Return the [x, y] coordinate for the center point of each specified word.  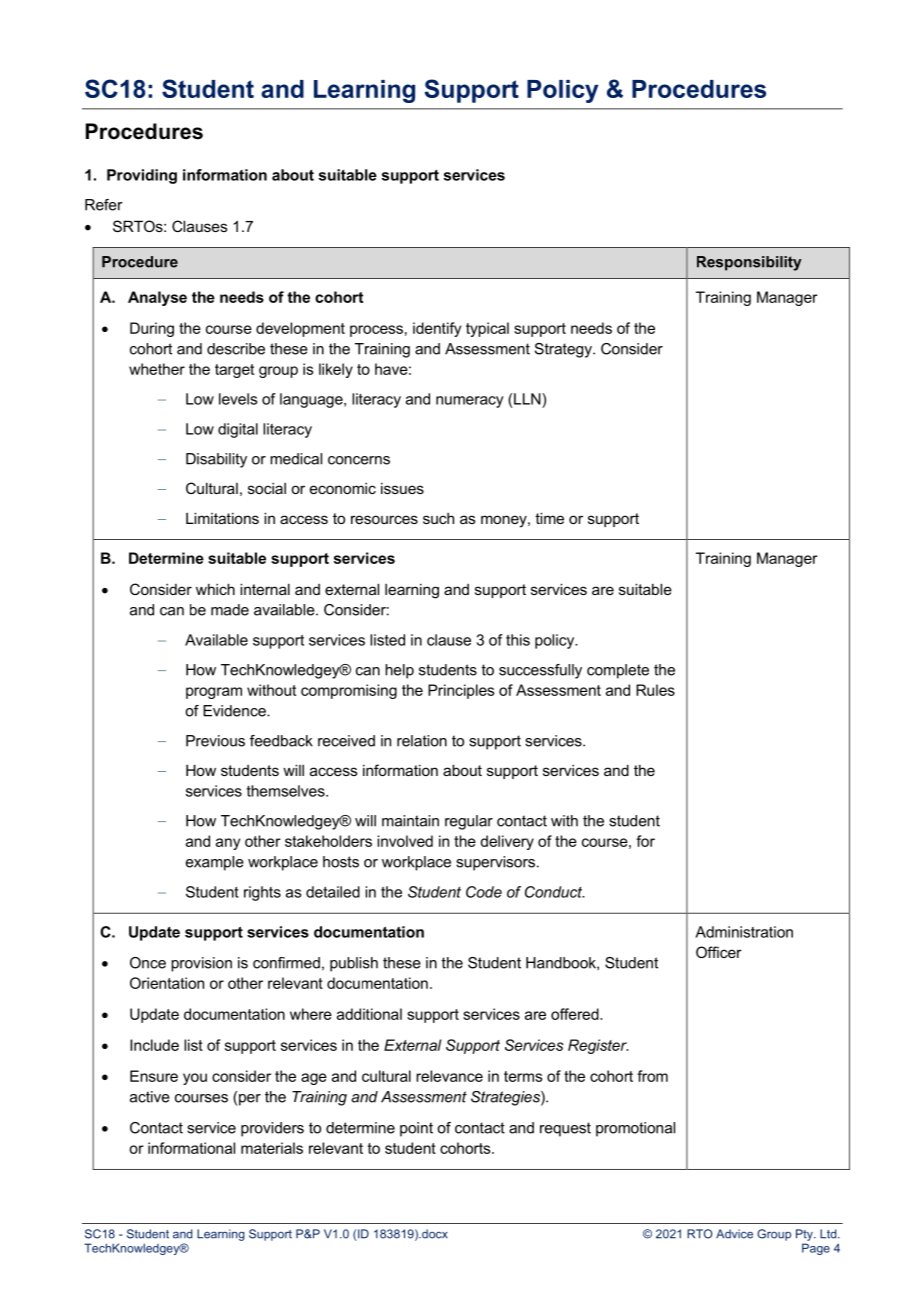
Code [484, 892]
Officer [719, 952]
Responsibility [749, 263]
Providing [142, 176]
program [214, 693]
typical [487, 329]
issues [402, 488]
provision [201, 964]
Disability [216, 460]
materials [272, 1148]
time [549, 518]
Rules [655, 690]
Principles [461, 691]
